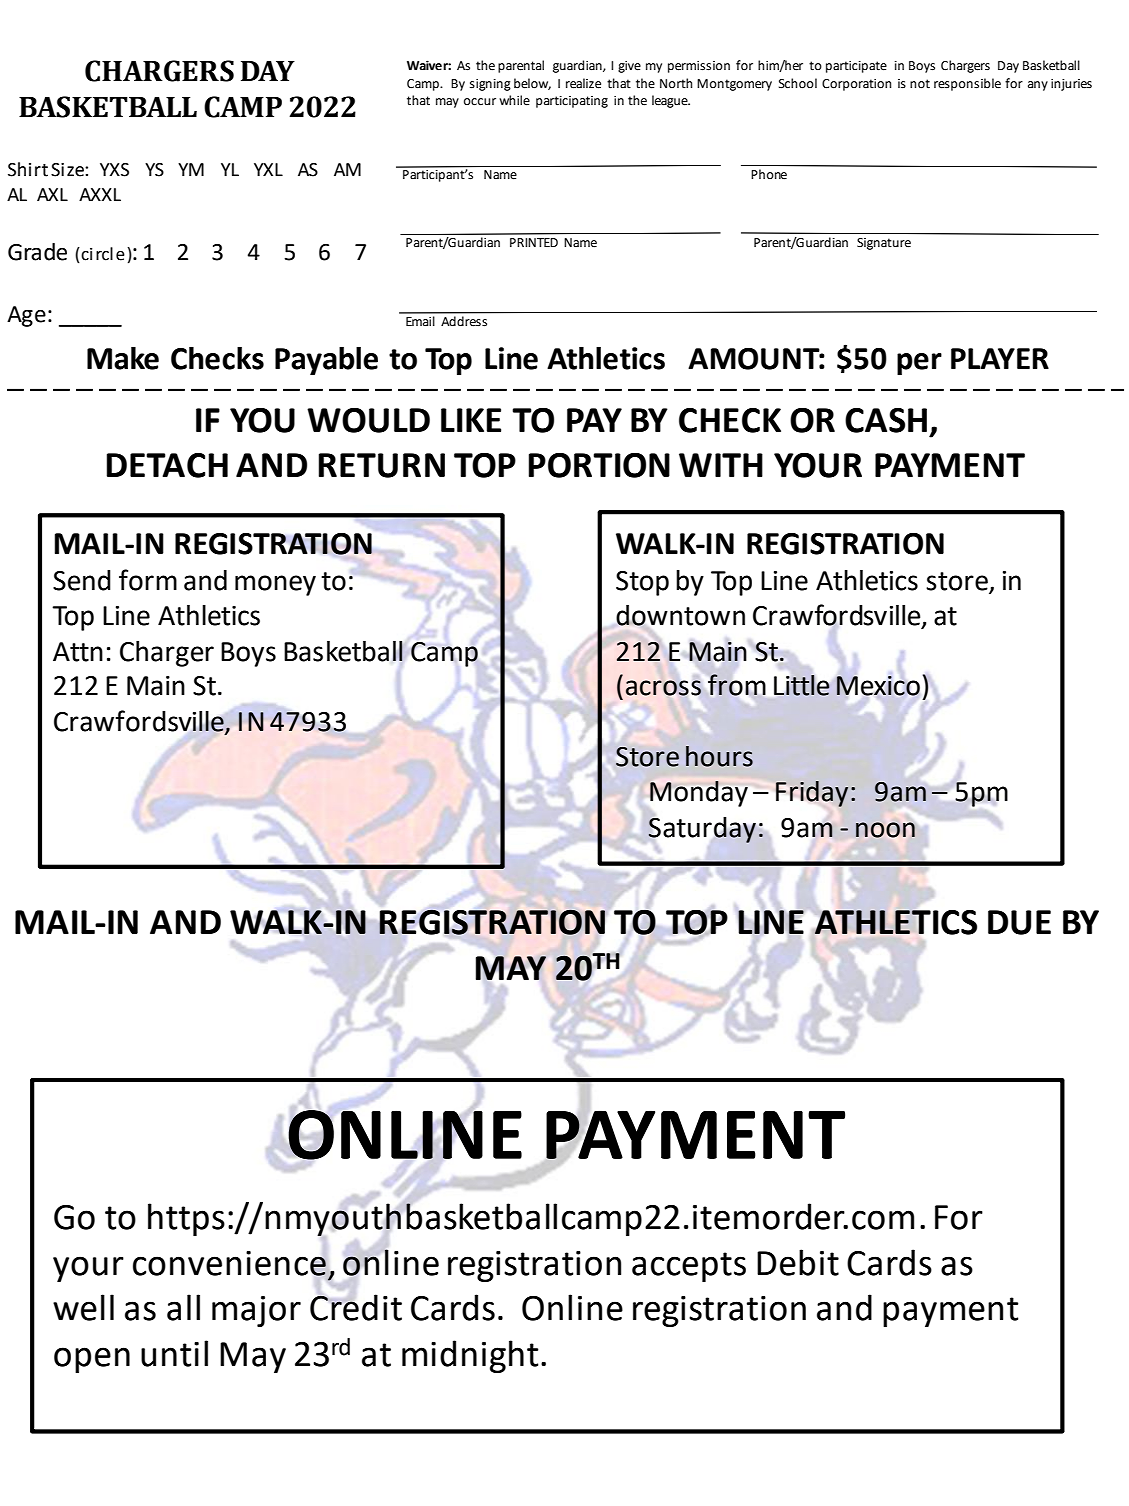 The width and height of the screenshot is (1129, 1506). Describe the element at coordinates (572, 102) in the screenshot. I see `participating` at that location.
